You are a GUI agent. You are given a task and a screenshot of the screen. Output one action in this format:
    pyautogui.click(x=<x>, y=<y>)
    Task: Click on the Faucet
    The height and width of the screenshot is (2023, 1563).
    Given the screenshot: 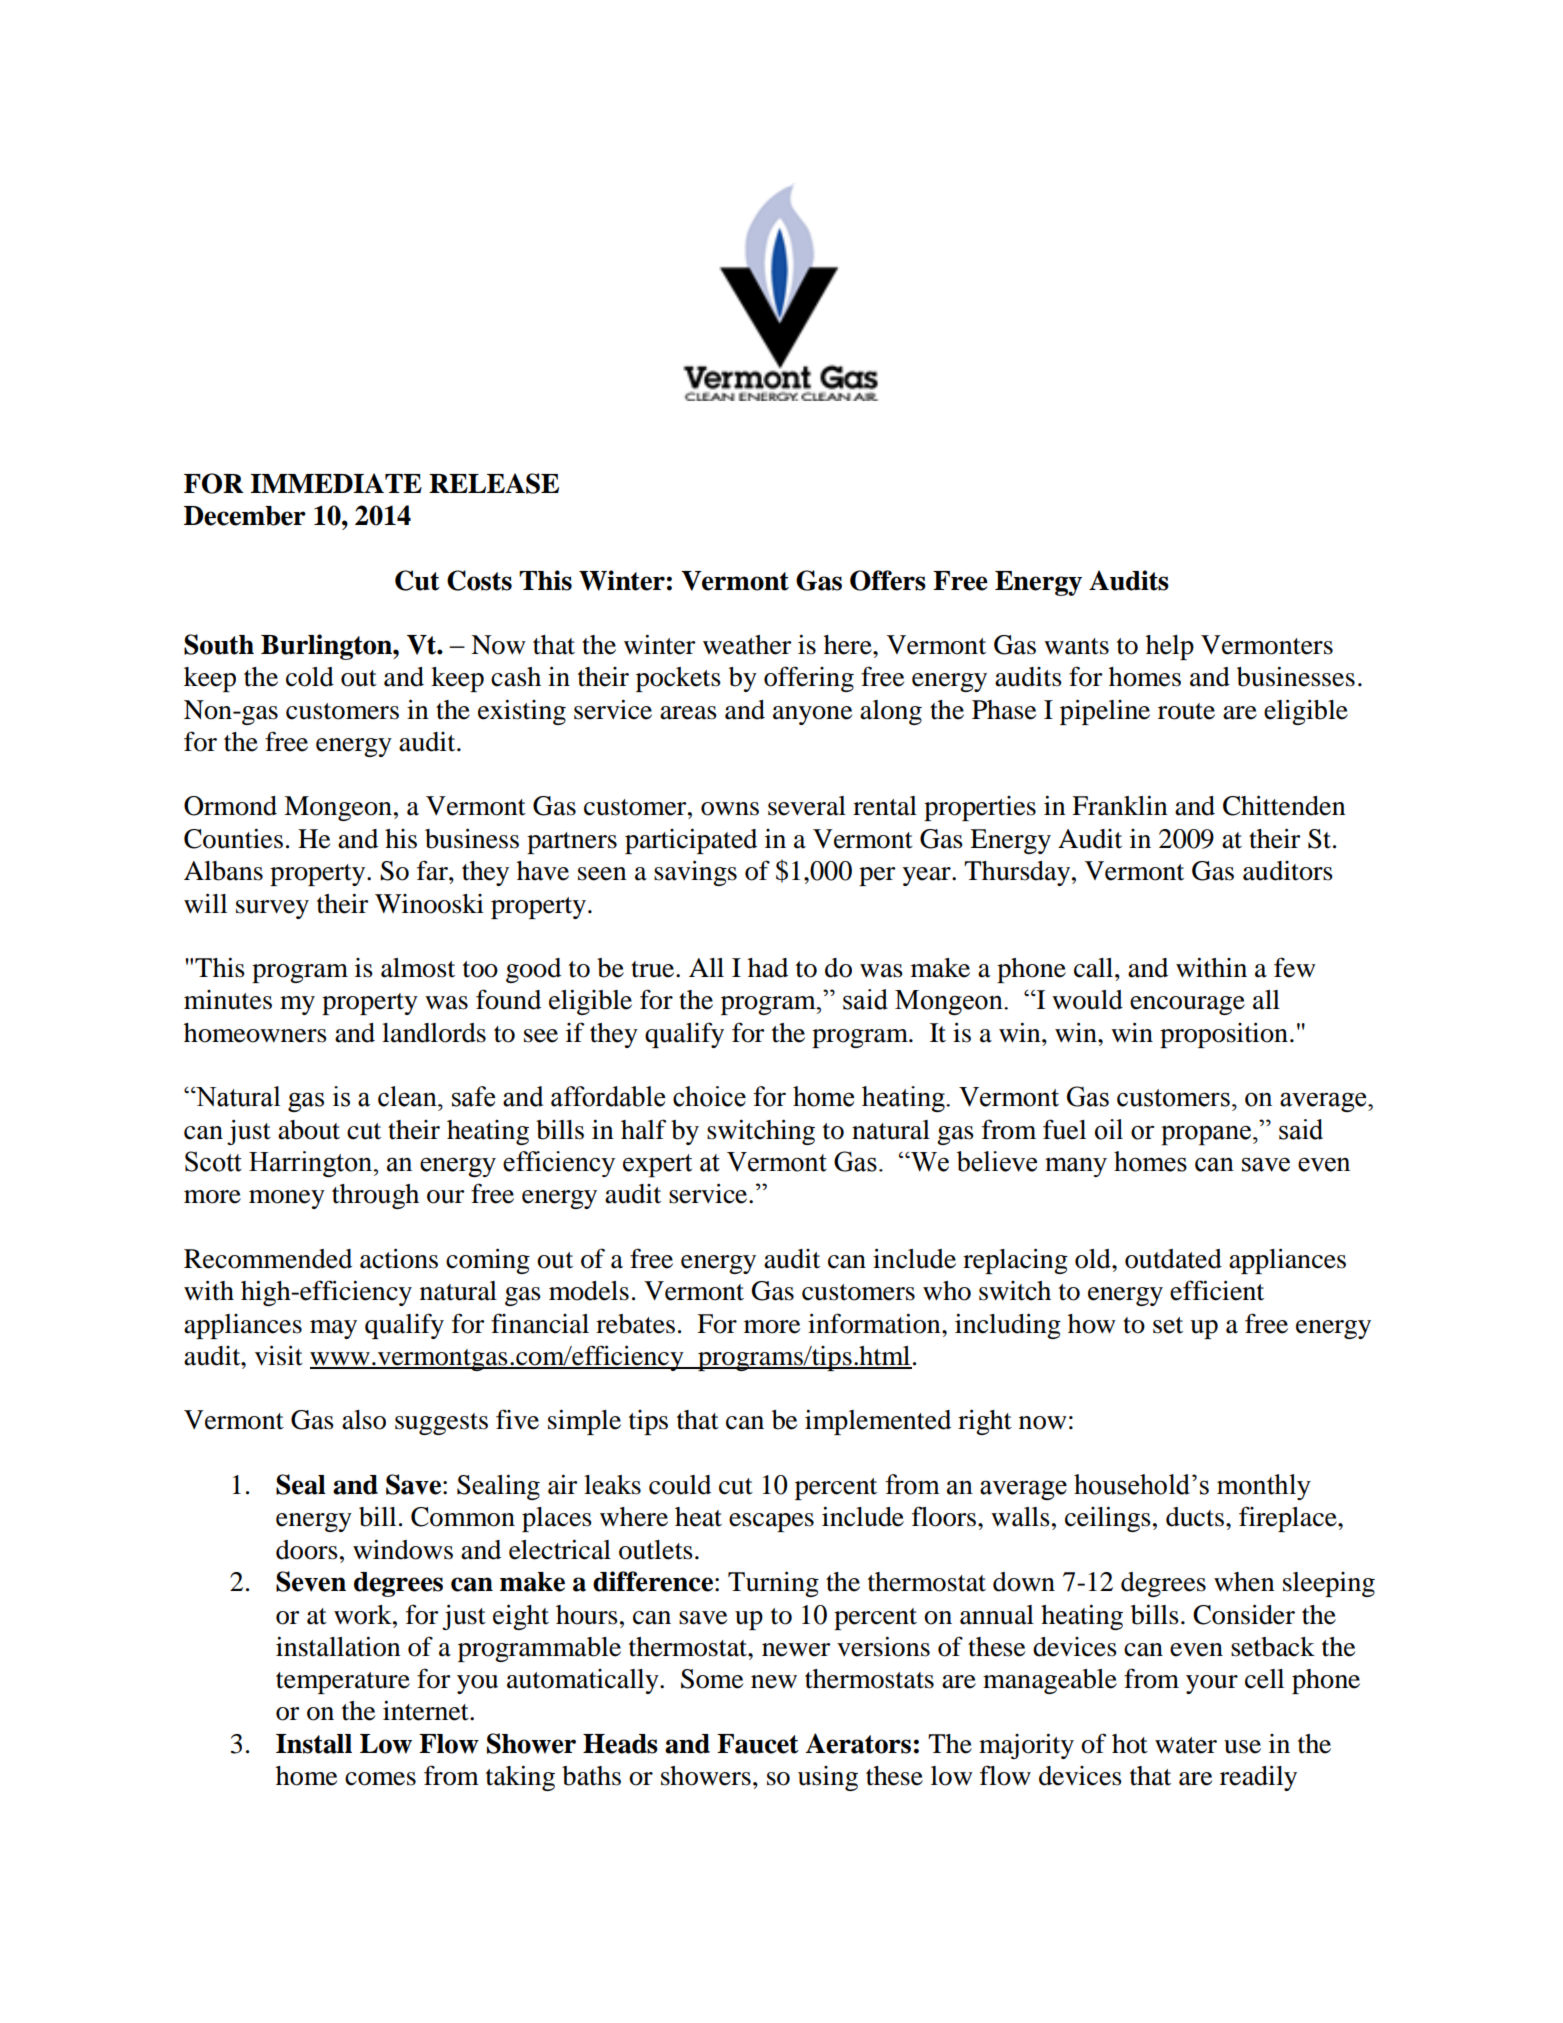 What is the action you would take?
    pyautogui.click(x=758, y=1744)
